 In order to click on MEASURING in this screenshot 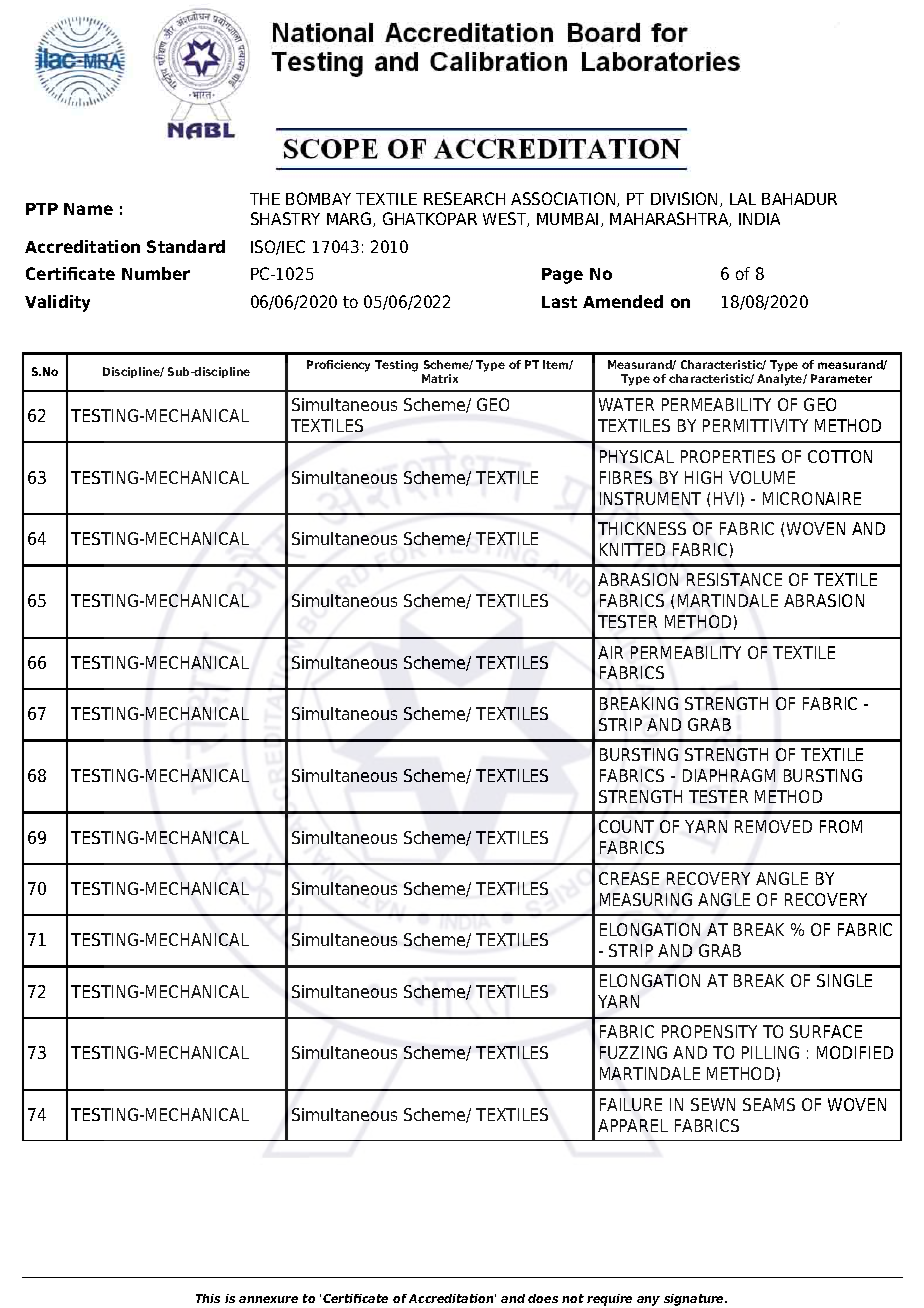, I will do `click(646, 899)`.
